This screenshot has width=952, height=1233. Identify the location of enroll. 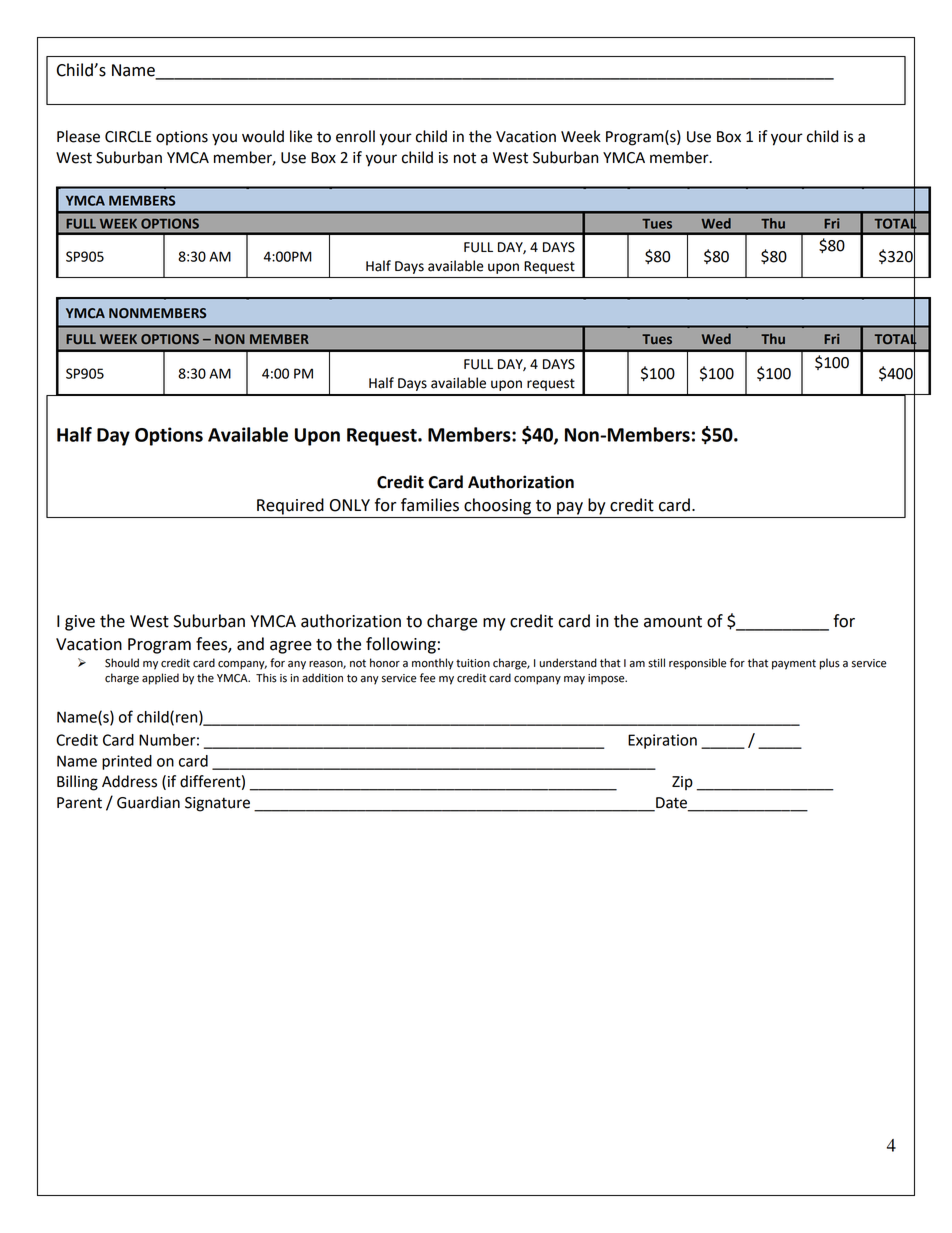
(355, 136).
